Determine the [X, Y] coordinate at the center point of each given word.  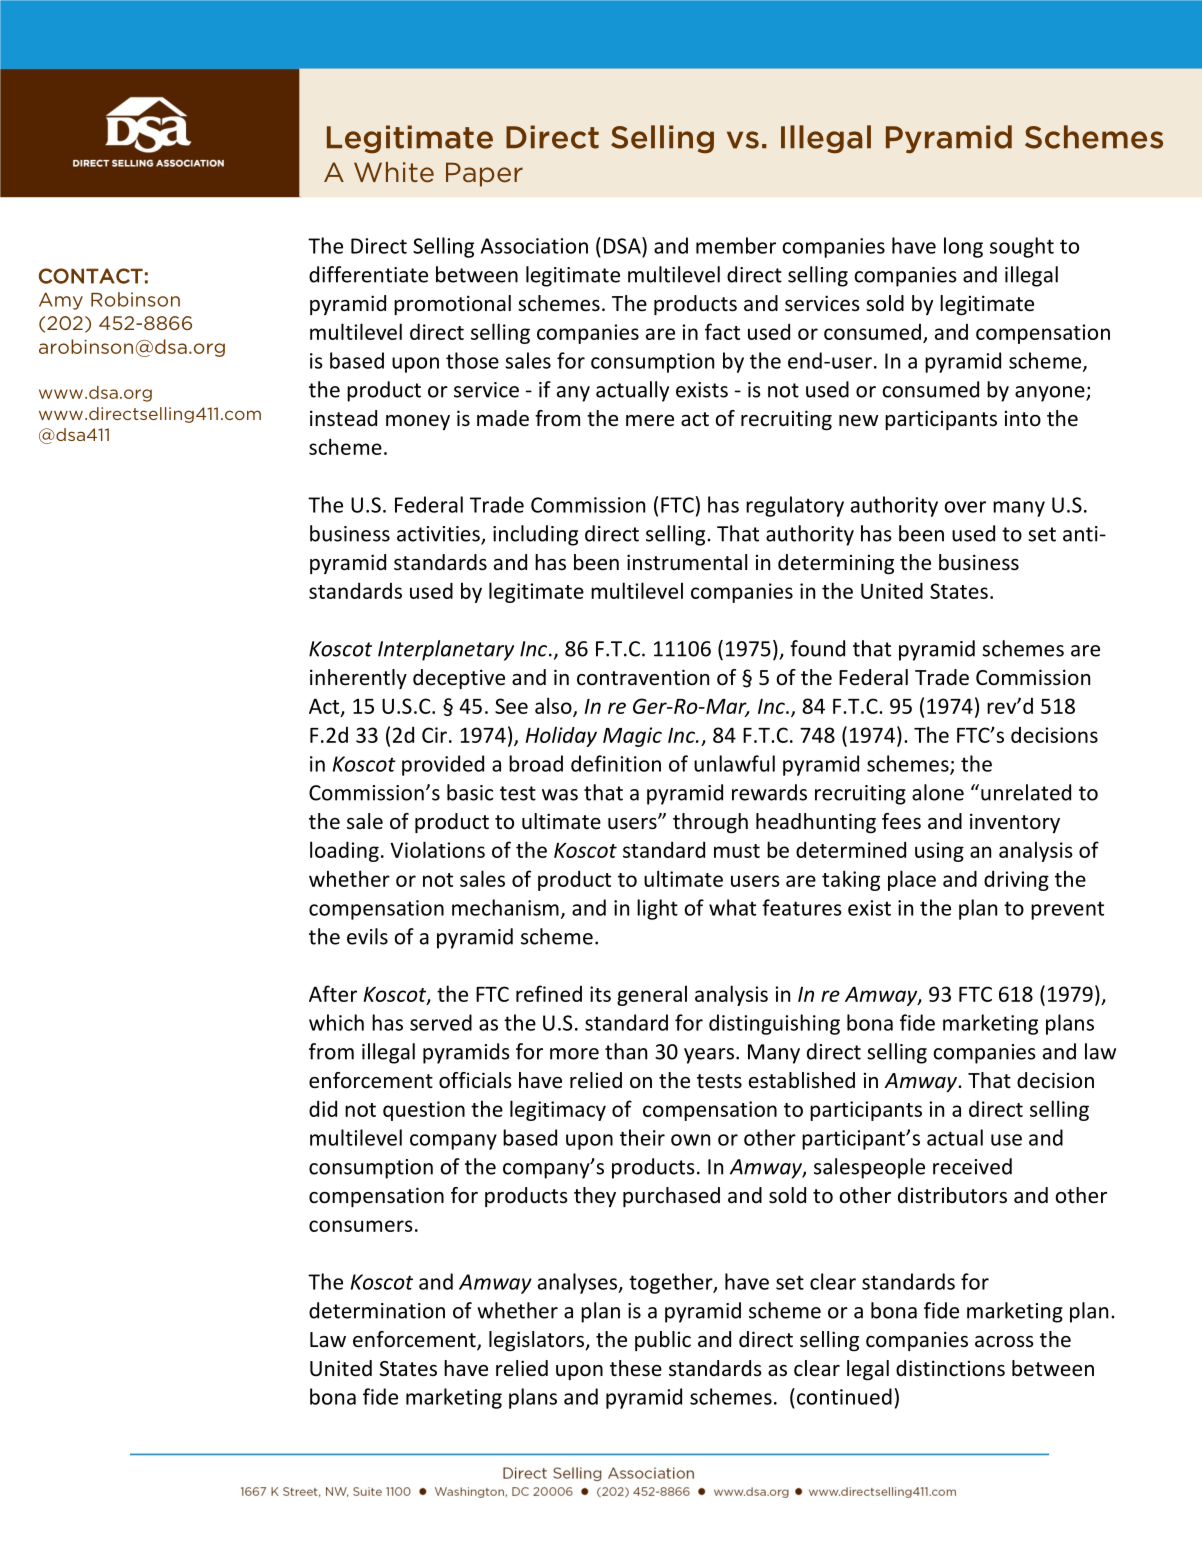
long [963, 247]
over [965, 507]
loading [344, 851]
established [802, 1080]
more [574, 1054]
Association [534, 246]
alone [938, 792]
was [560, 795]
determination [377, 1310]
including [535, 535]
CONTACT [91, 276]
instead [343, 418]
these [636, 1368]
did [323, 1108]
